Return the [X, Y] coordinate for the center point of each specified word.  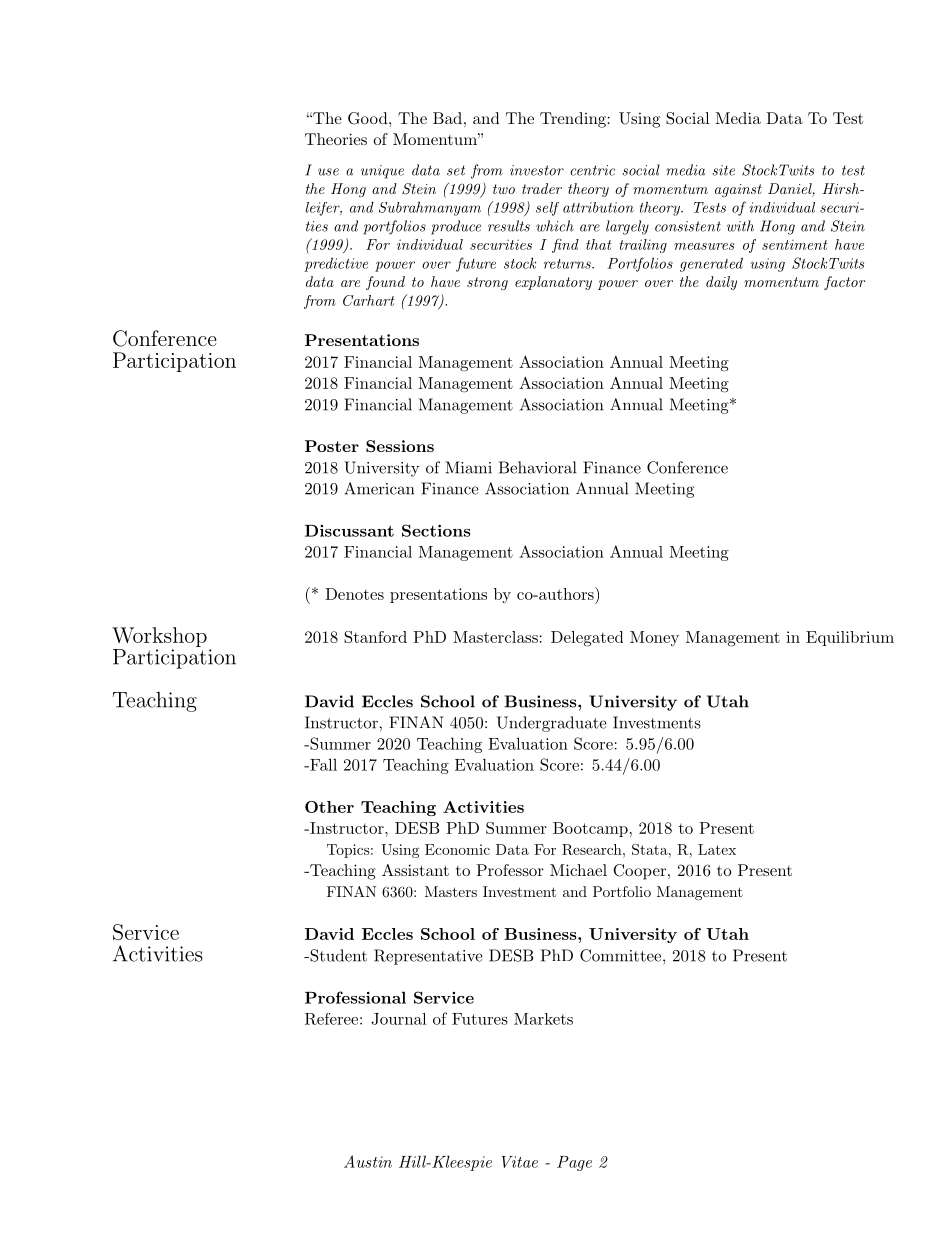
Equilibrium [850, 638]
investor [537, 170]
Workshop [159, 637]
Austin [368, 1161]
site [724, 170]
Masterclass [495, 637]
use [328, 172]
